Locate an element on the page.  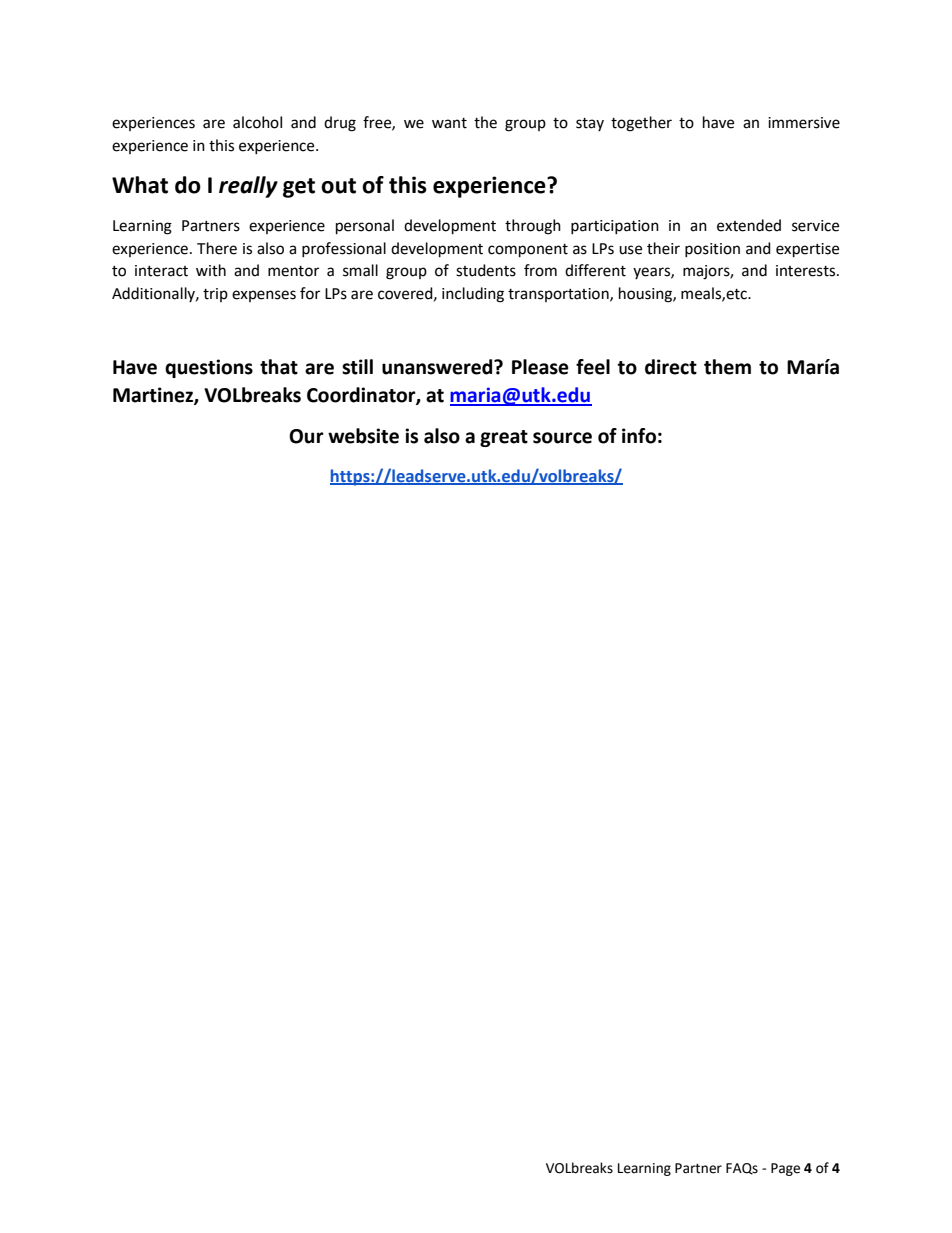
really is located at coordinates (248, 187).
